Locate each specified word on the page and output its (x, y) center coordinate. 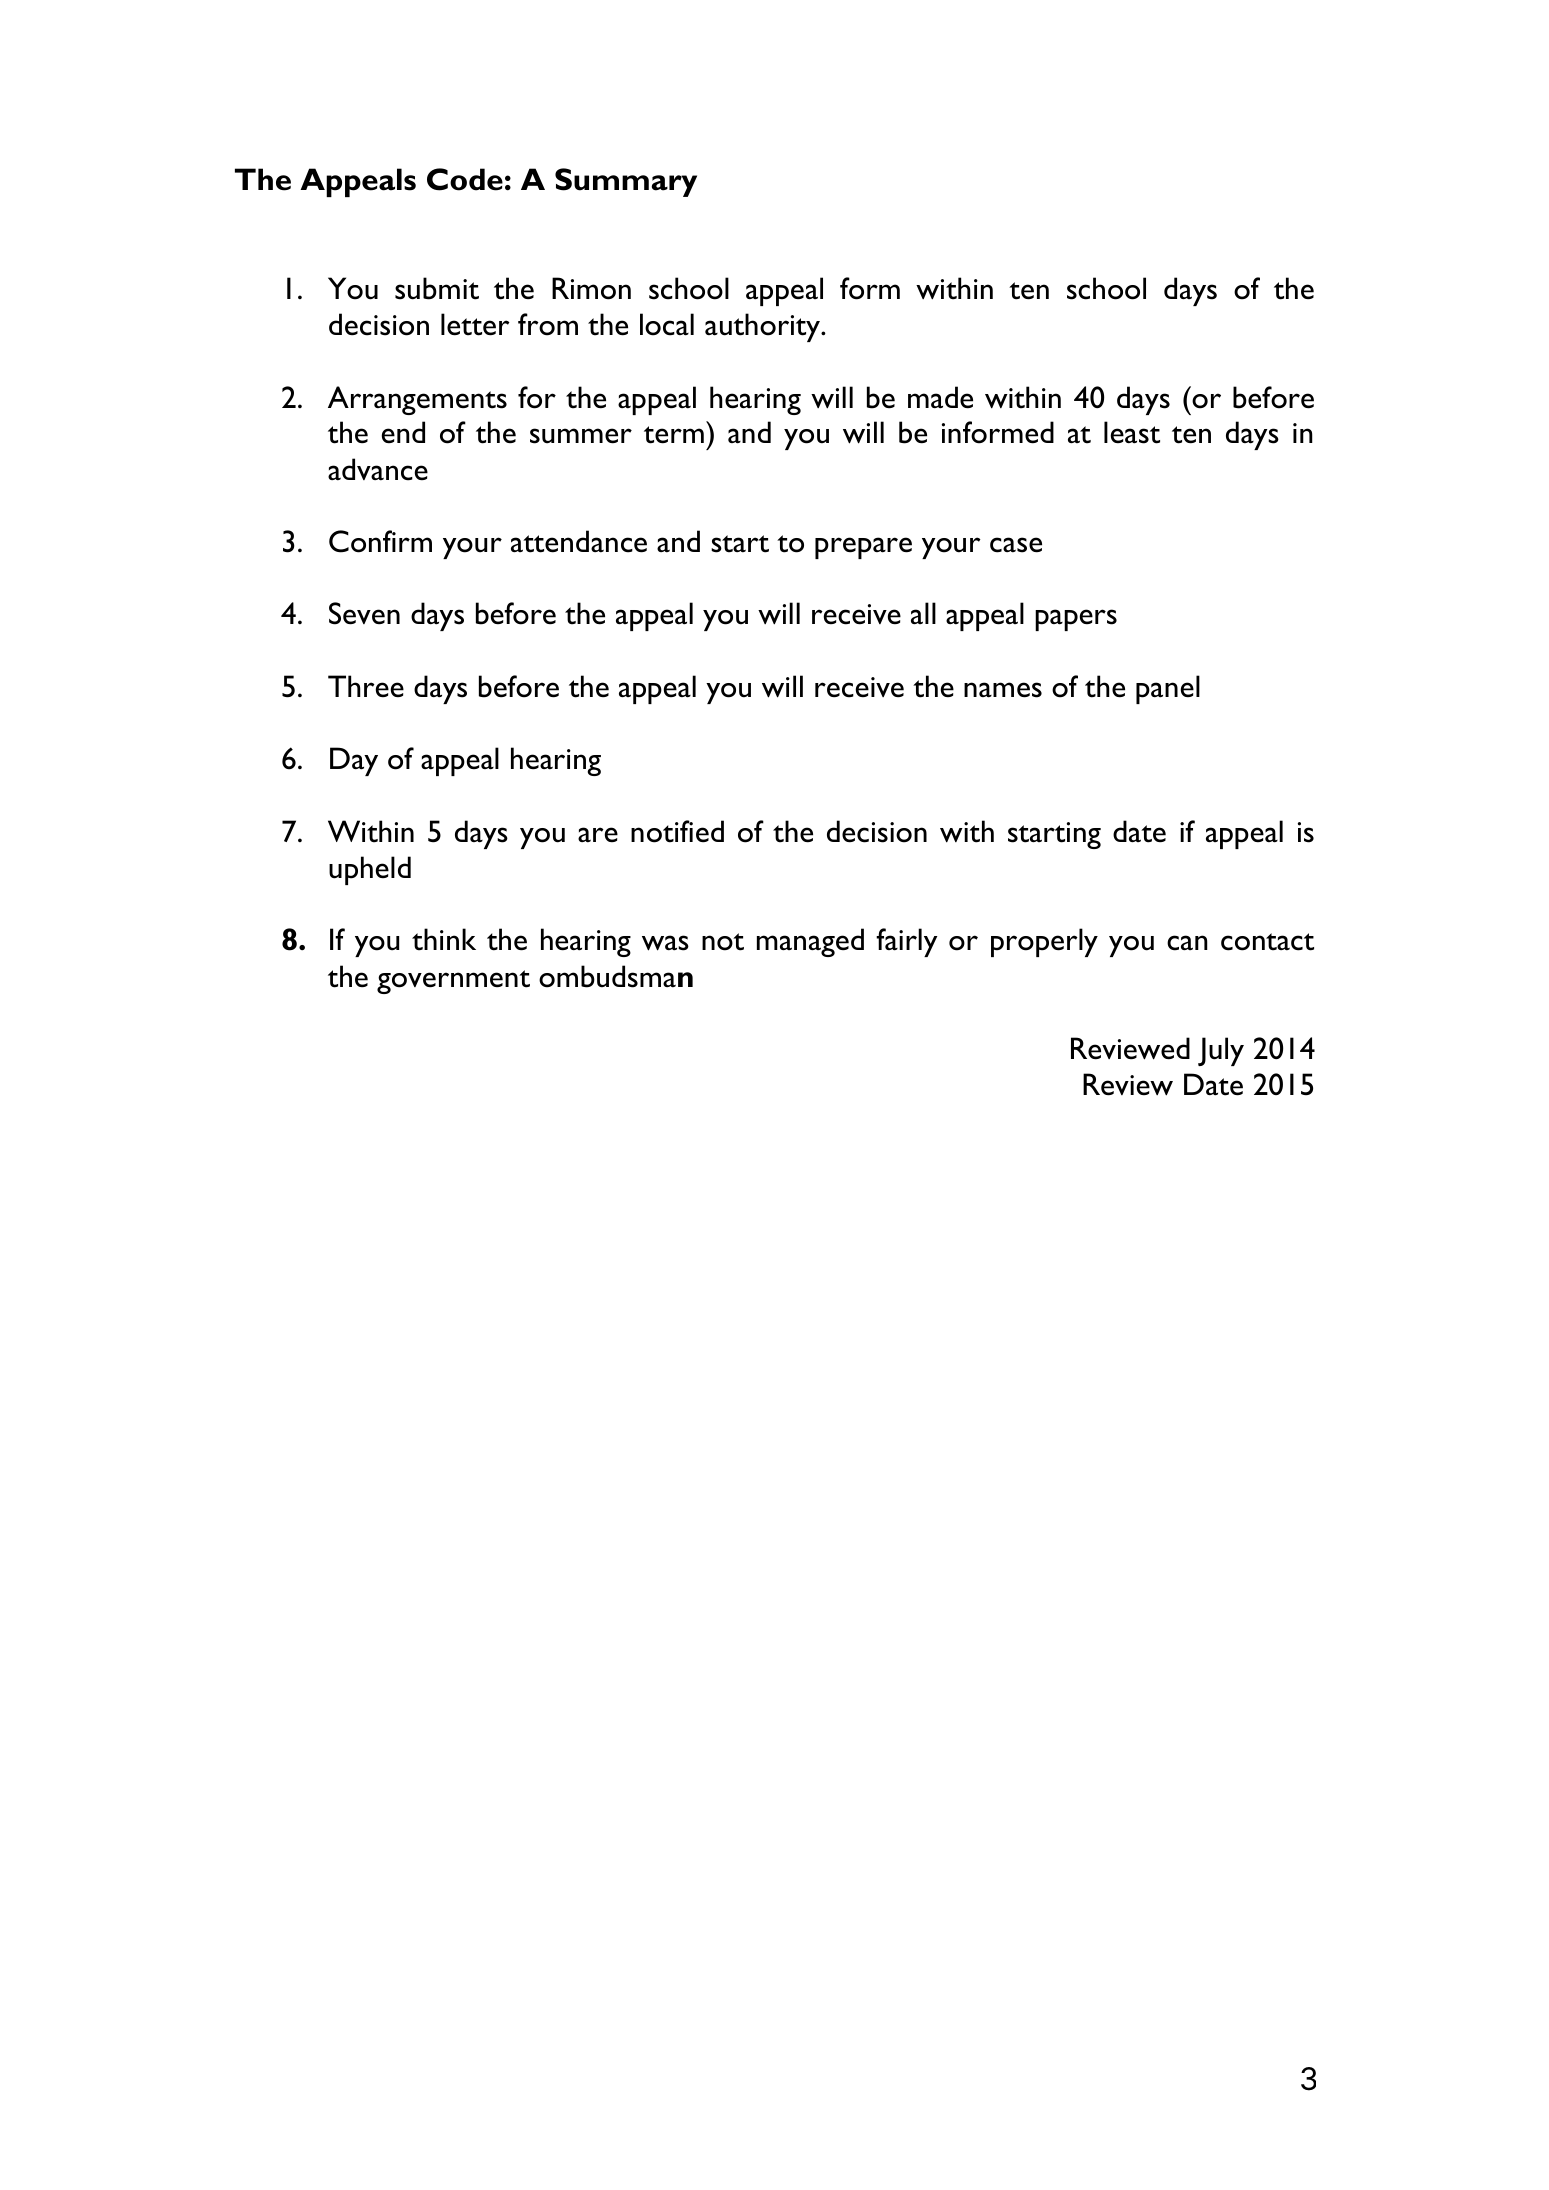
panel (1168, 689)
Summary (626, 182)
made (940, 397)
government (453, 982)
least (1132, 432)
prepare (863, 548)
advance (378, 469)
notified (677, 831)
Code (465, 179)
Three (366, 686)
